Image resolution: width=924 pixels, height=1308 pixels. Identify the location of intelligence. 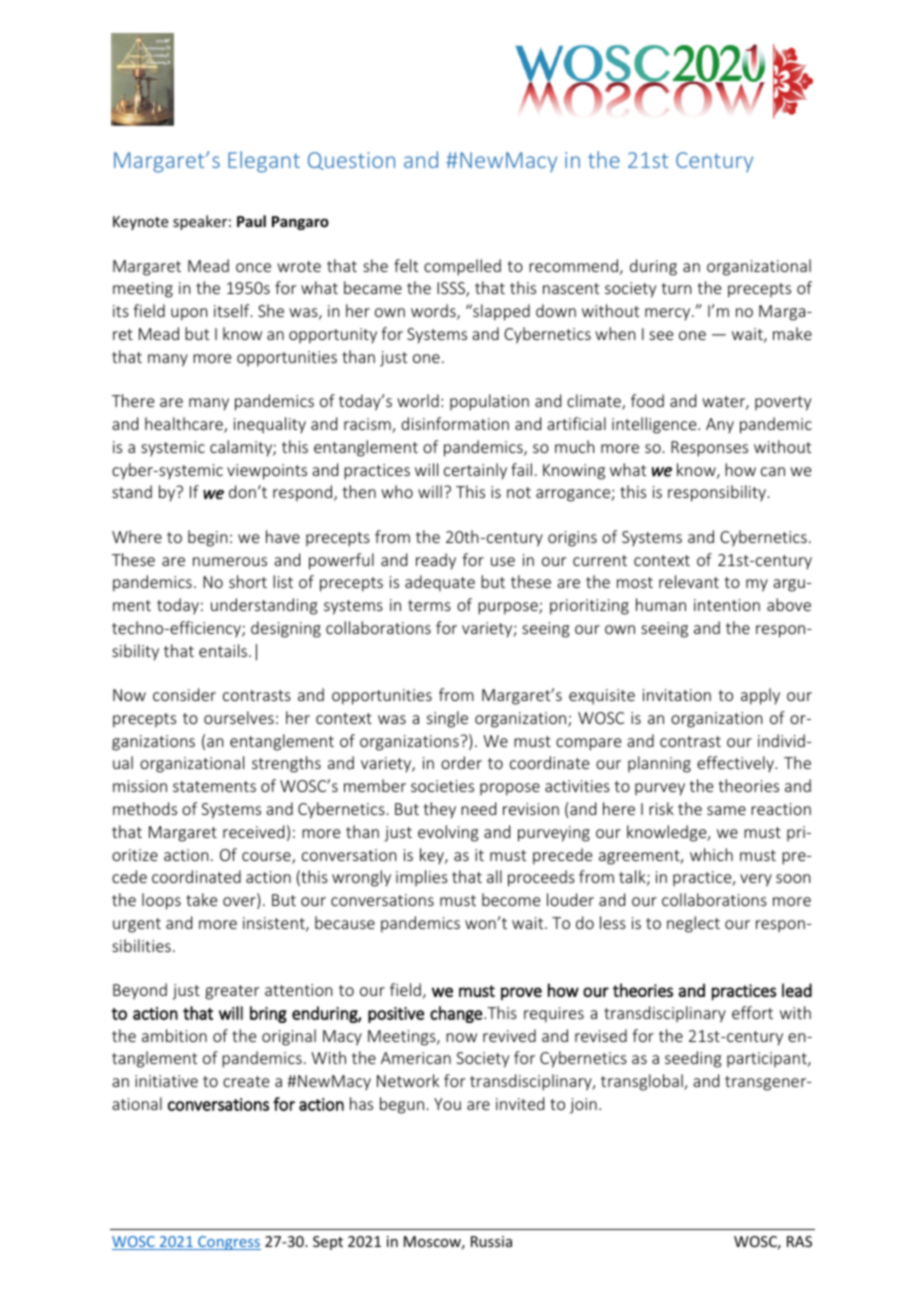
(655, 425).
